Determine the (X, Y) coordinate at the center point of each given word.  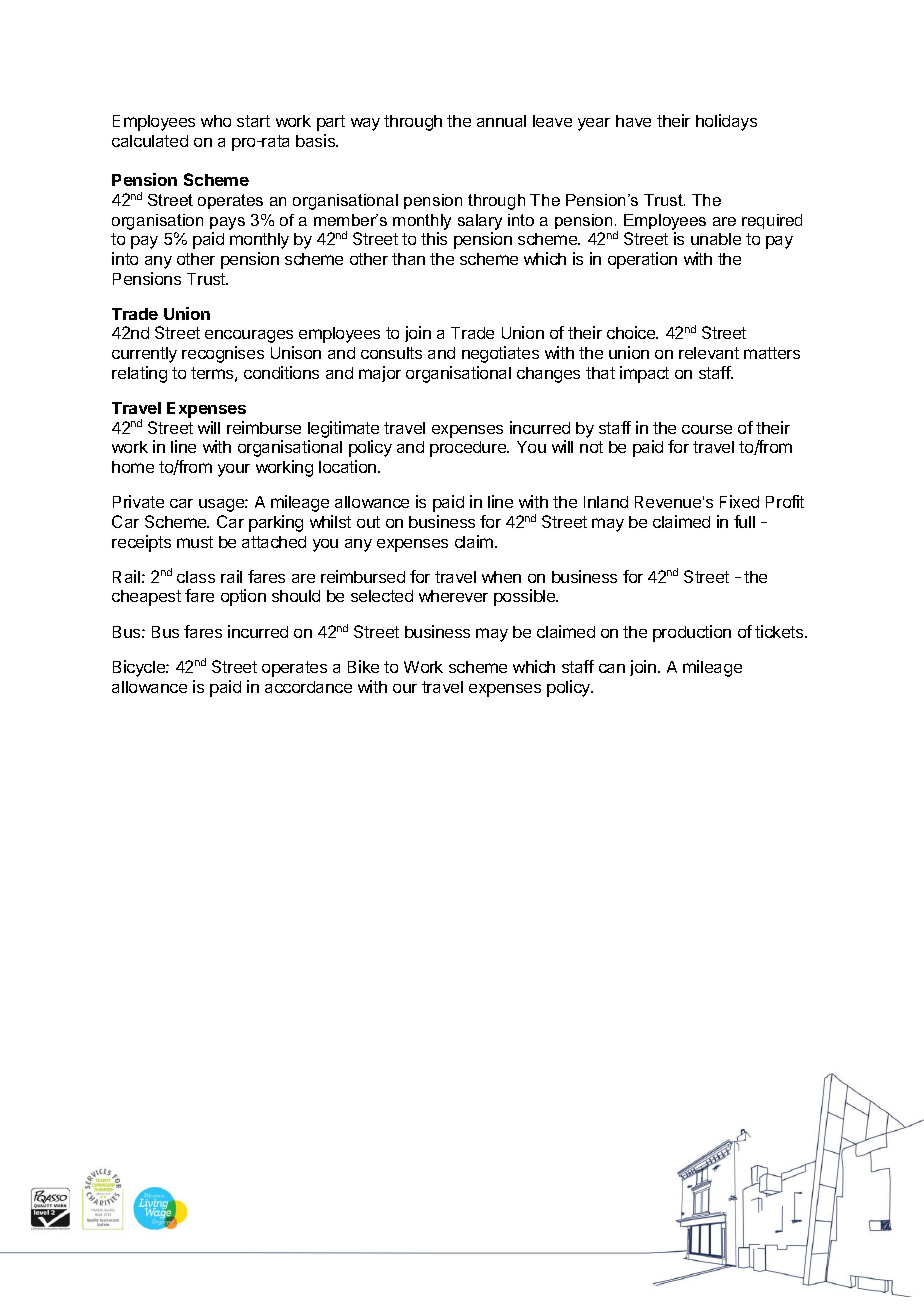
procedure (469, 449)
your (234, 470)
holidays (726, 122)
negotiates (500, 354)
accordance (308, 687)
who (216, 121)
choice (632, 332)
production (692, 633)
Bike (363, 666)
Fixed (739, 501)
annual (501, 121)
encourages (249, 336)
